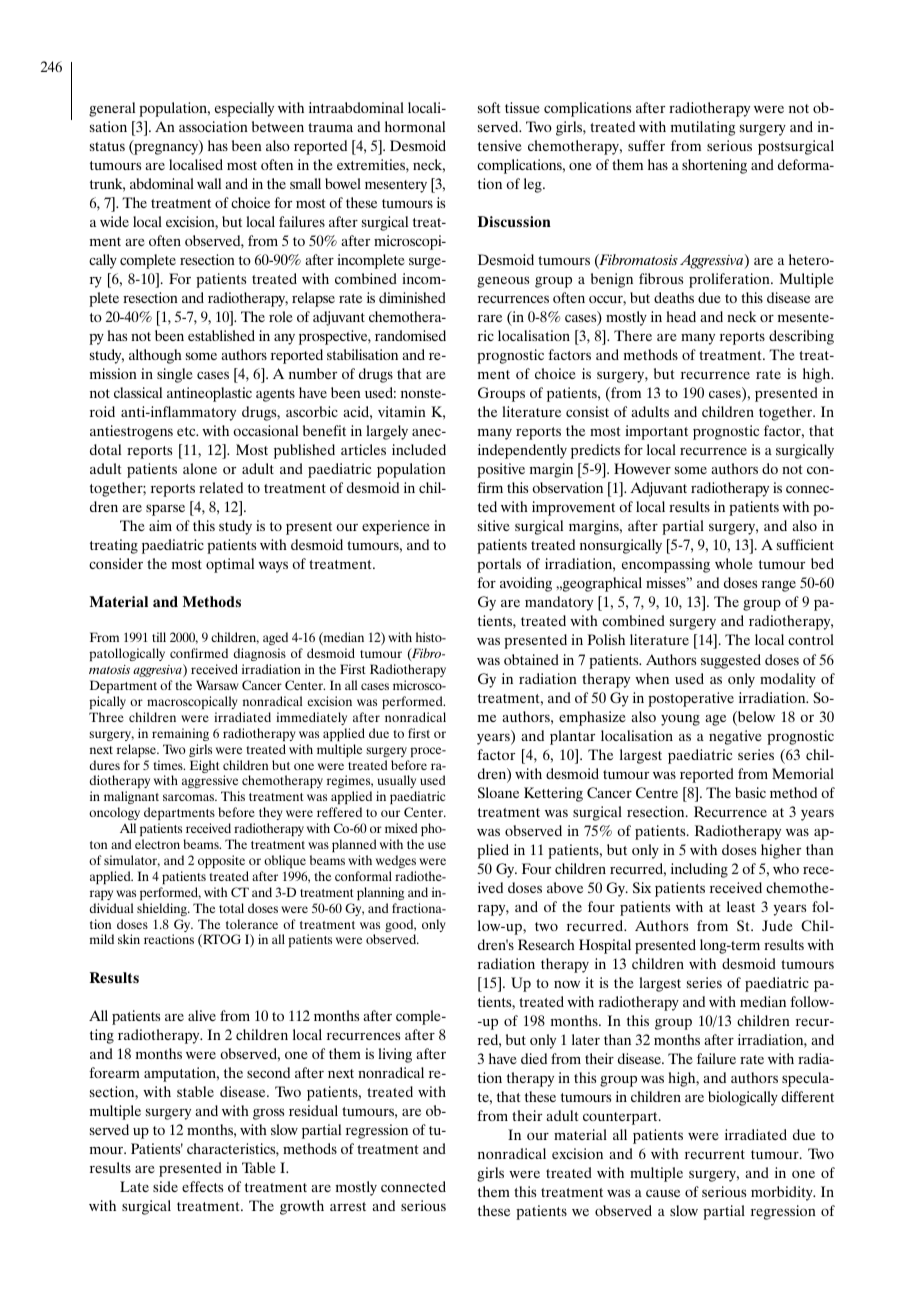 The height and width of the screenshot is (1316, 922). What do you see at coordinates (202, 1186) in the screenshot?
I see `effects` at bounding box center [202, 1186].
